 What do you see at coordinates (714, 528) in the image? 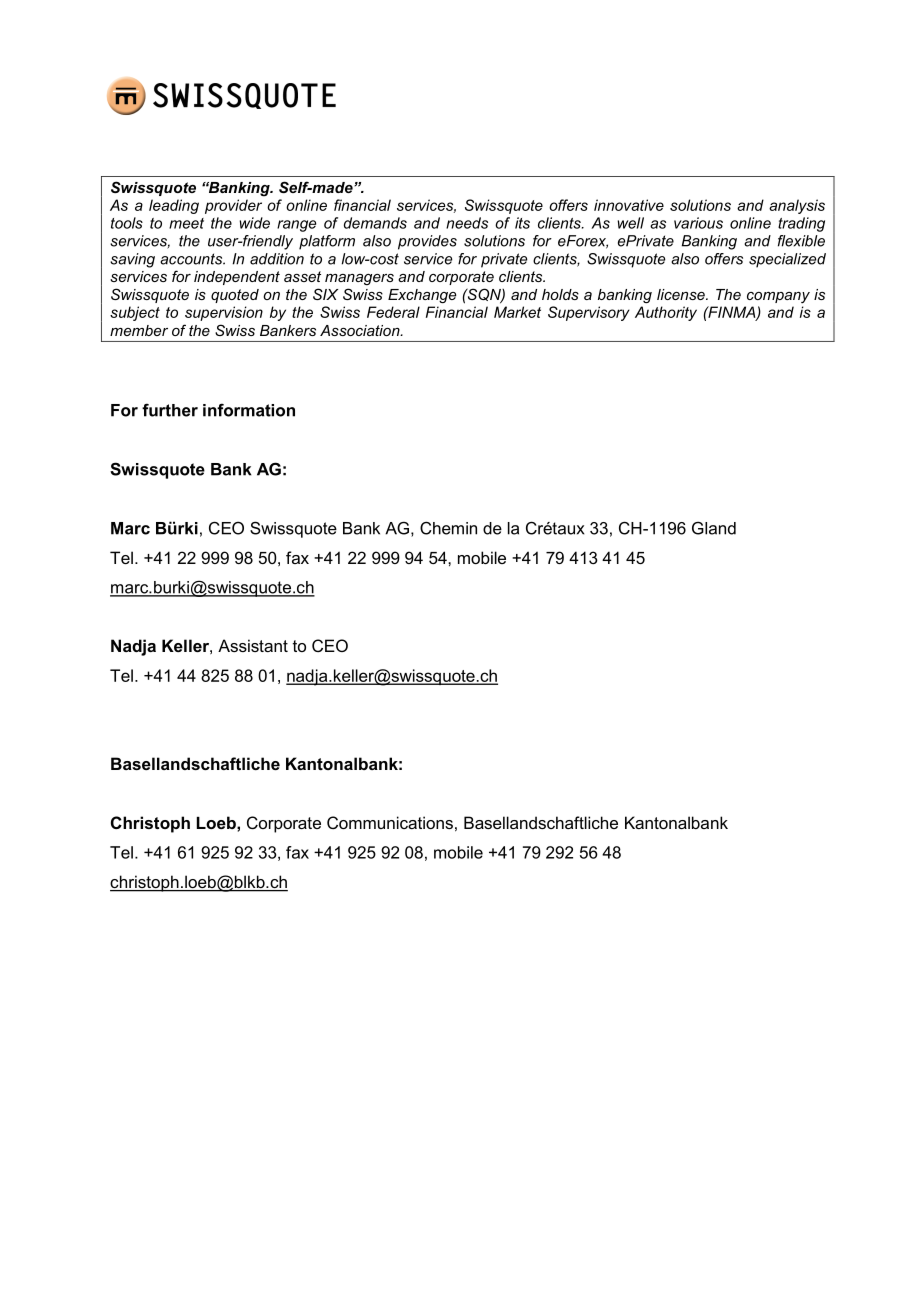
I see `Gland` at bounding box center [714, 528].
